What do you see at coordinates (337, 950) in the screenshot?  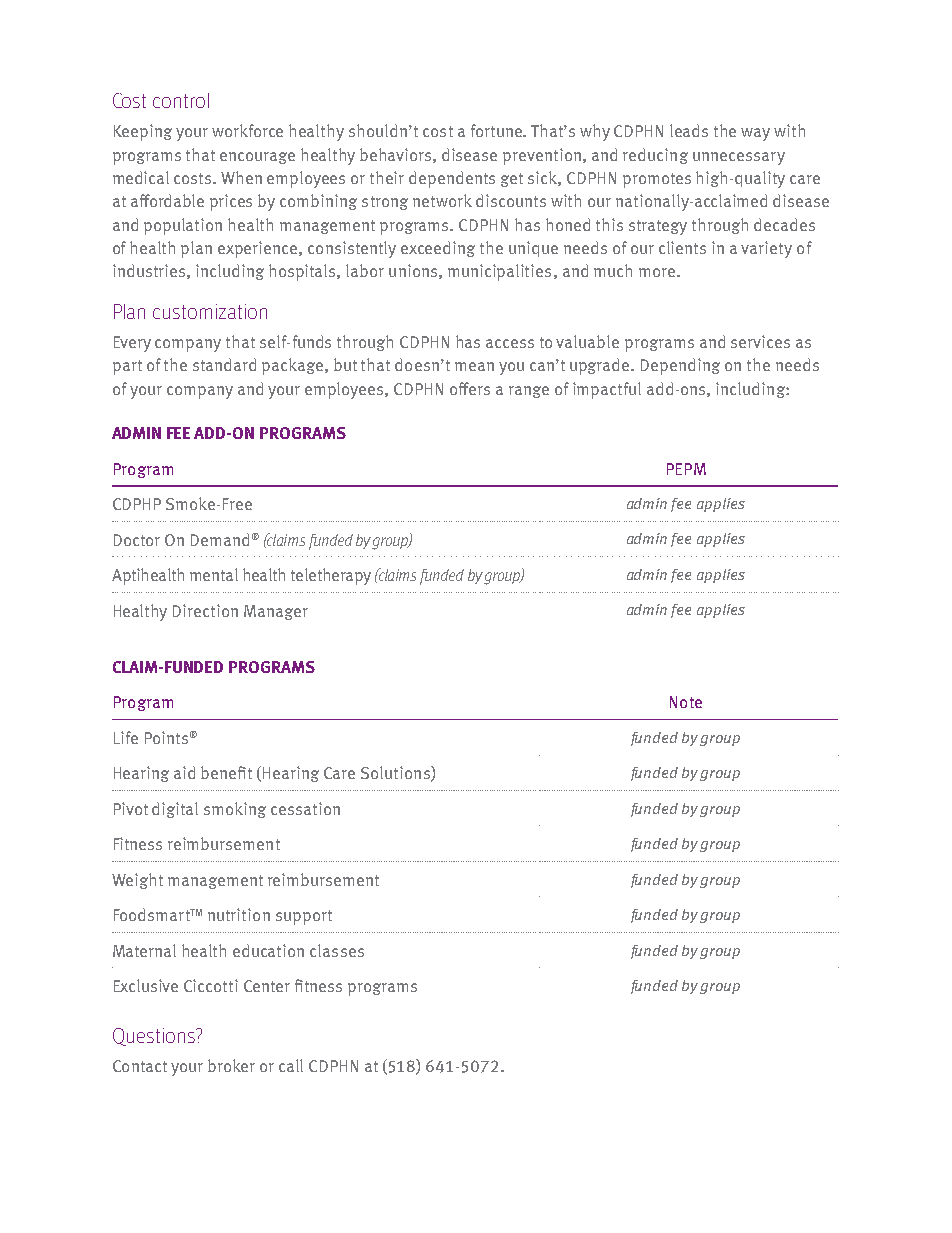 I see `classes` at bounding box center [337, 950].
